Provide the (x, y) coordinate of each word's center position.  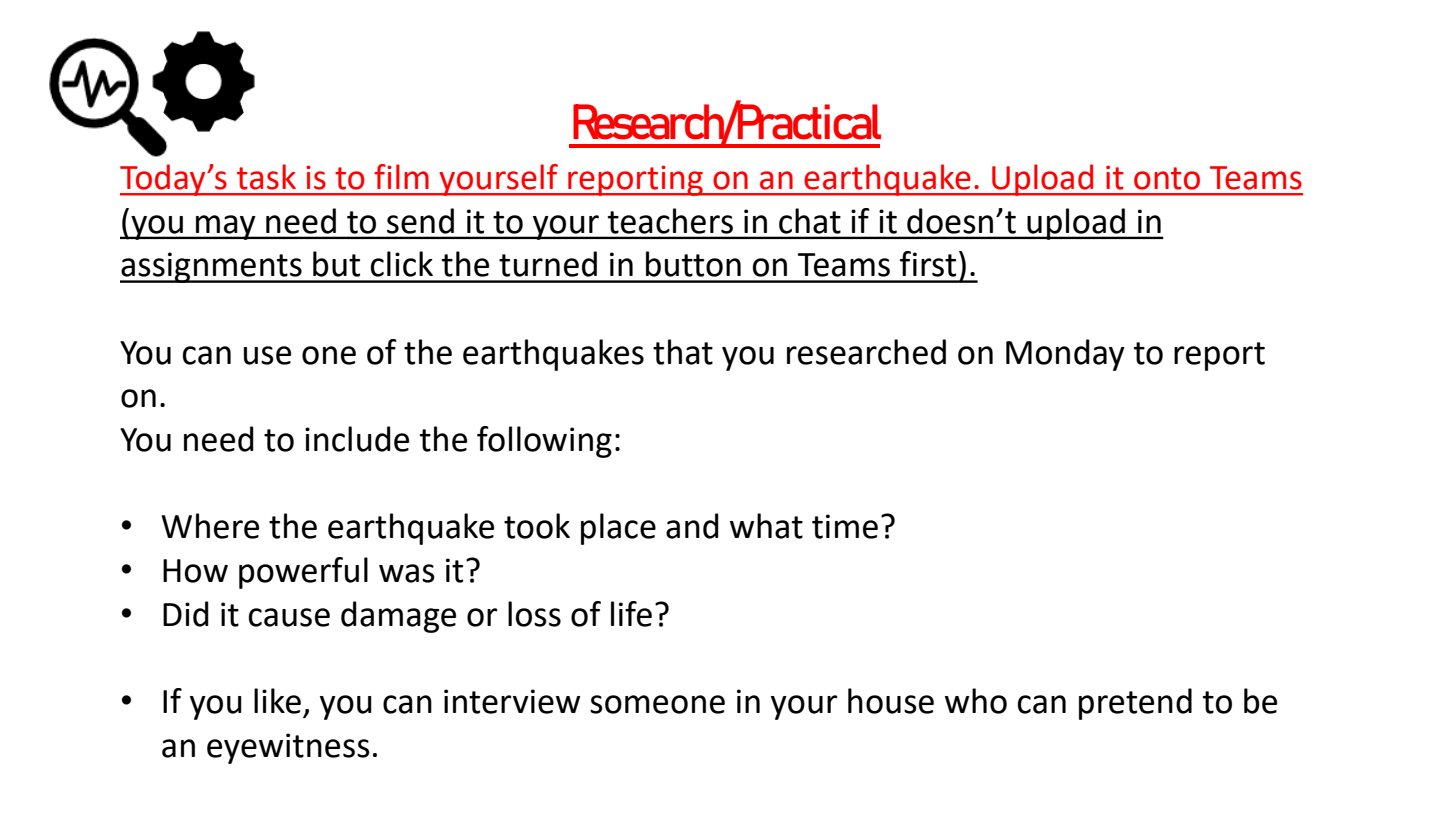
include (357, 439)
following (544, 442)
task (266, 177)
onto (1167, 178)
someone (657, 704)
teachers (670, 221)
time (845, 526)
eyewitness (288, 748)
